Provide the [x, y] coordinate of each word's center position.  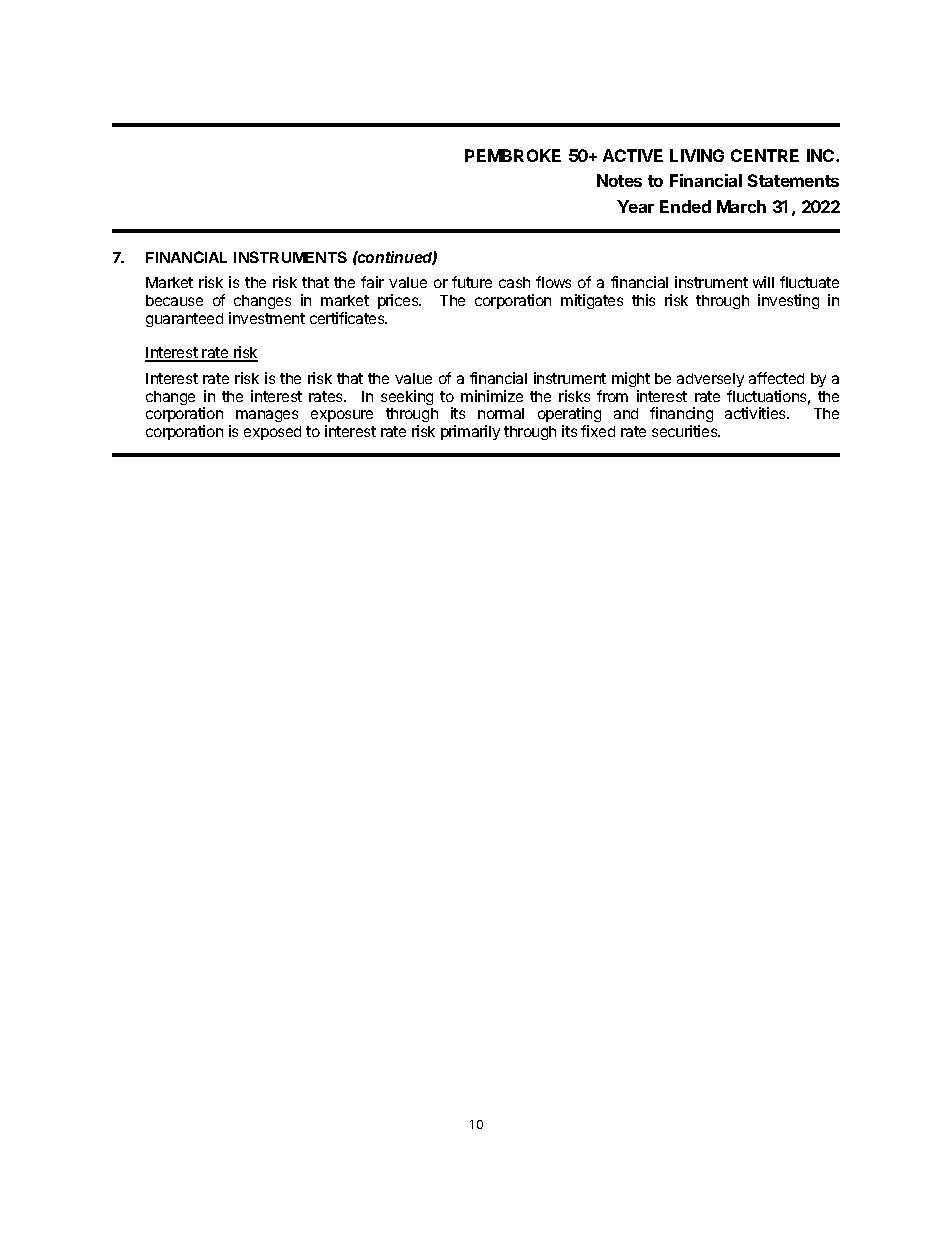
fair [372, 282]
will [763, 282]
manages [267, 416]
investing [788, 301]
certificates [348, 318]
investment [267, 318]
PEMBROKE [513, 155]
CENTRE [765, 155]
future [472, 282]
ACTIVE [633, 155]
